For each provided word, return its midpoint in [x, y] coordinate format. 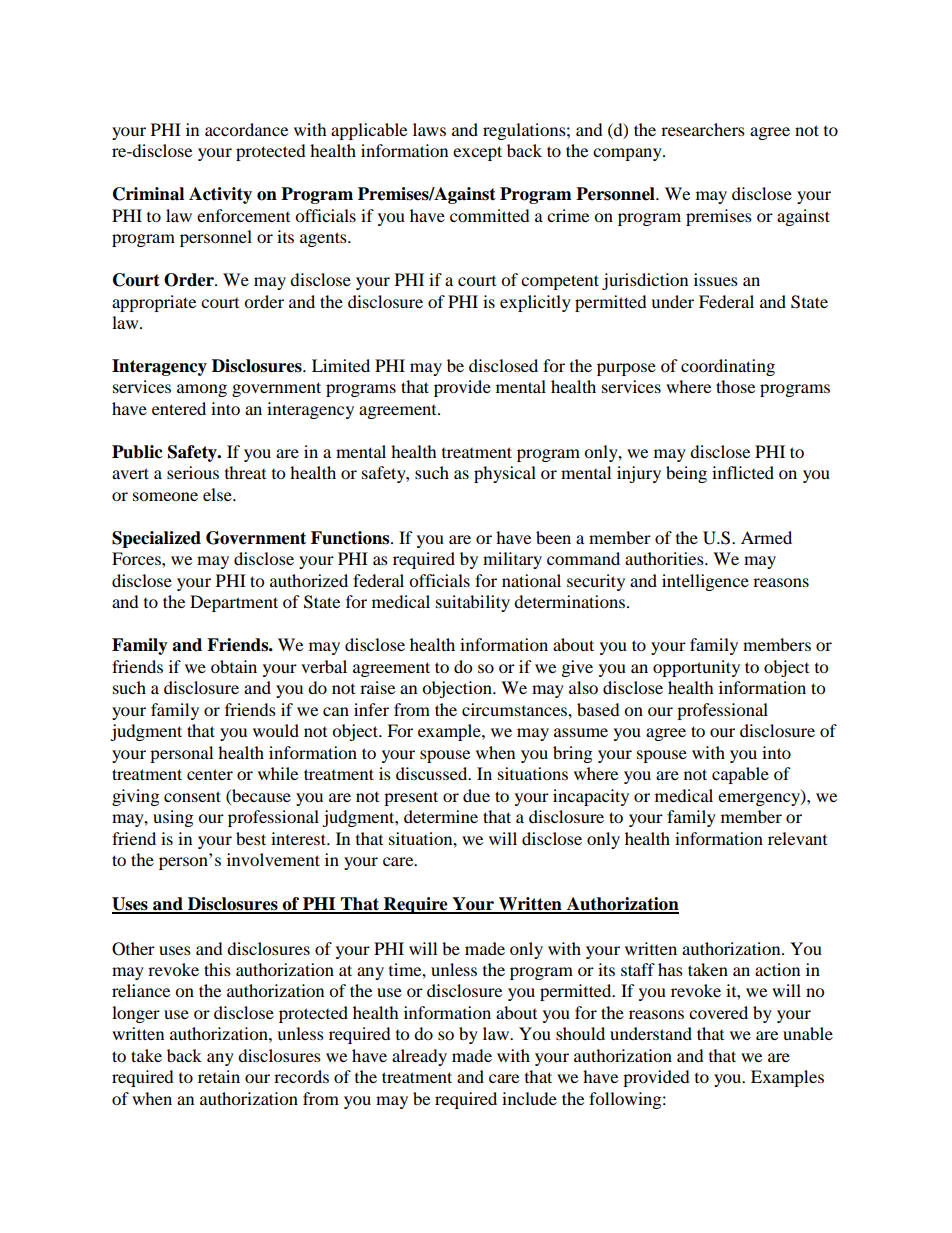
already [419, 1057]
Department [234, 603]
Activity [220, 195]
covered [718, 1012]
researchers [703, 129]
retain [219, 1076]
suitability [473, 603]
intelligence [705, 582]
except [477, 153]
